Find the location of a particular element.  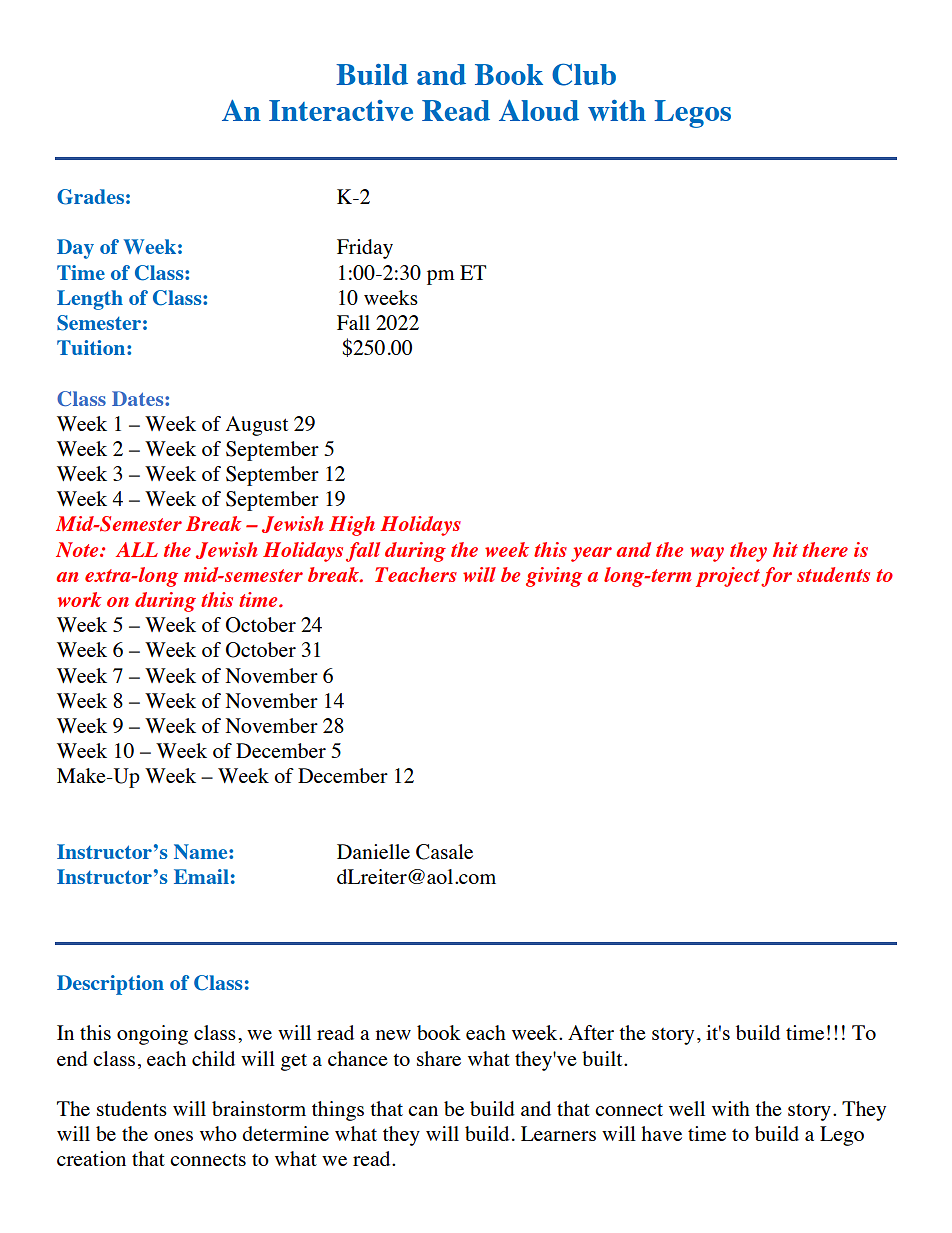

Casale is located at coordinates (444, 852).
